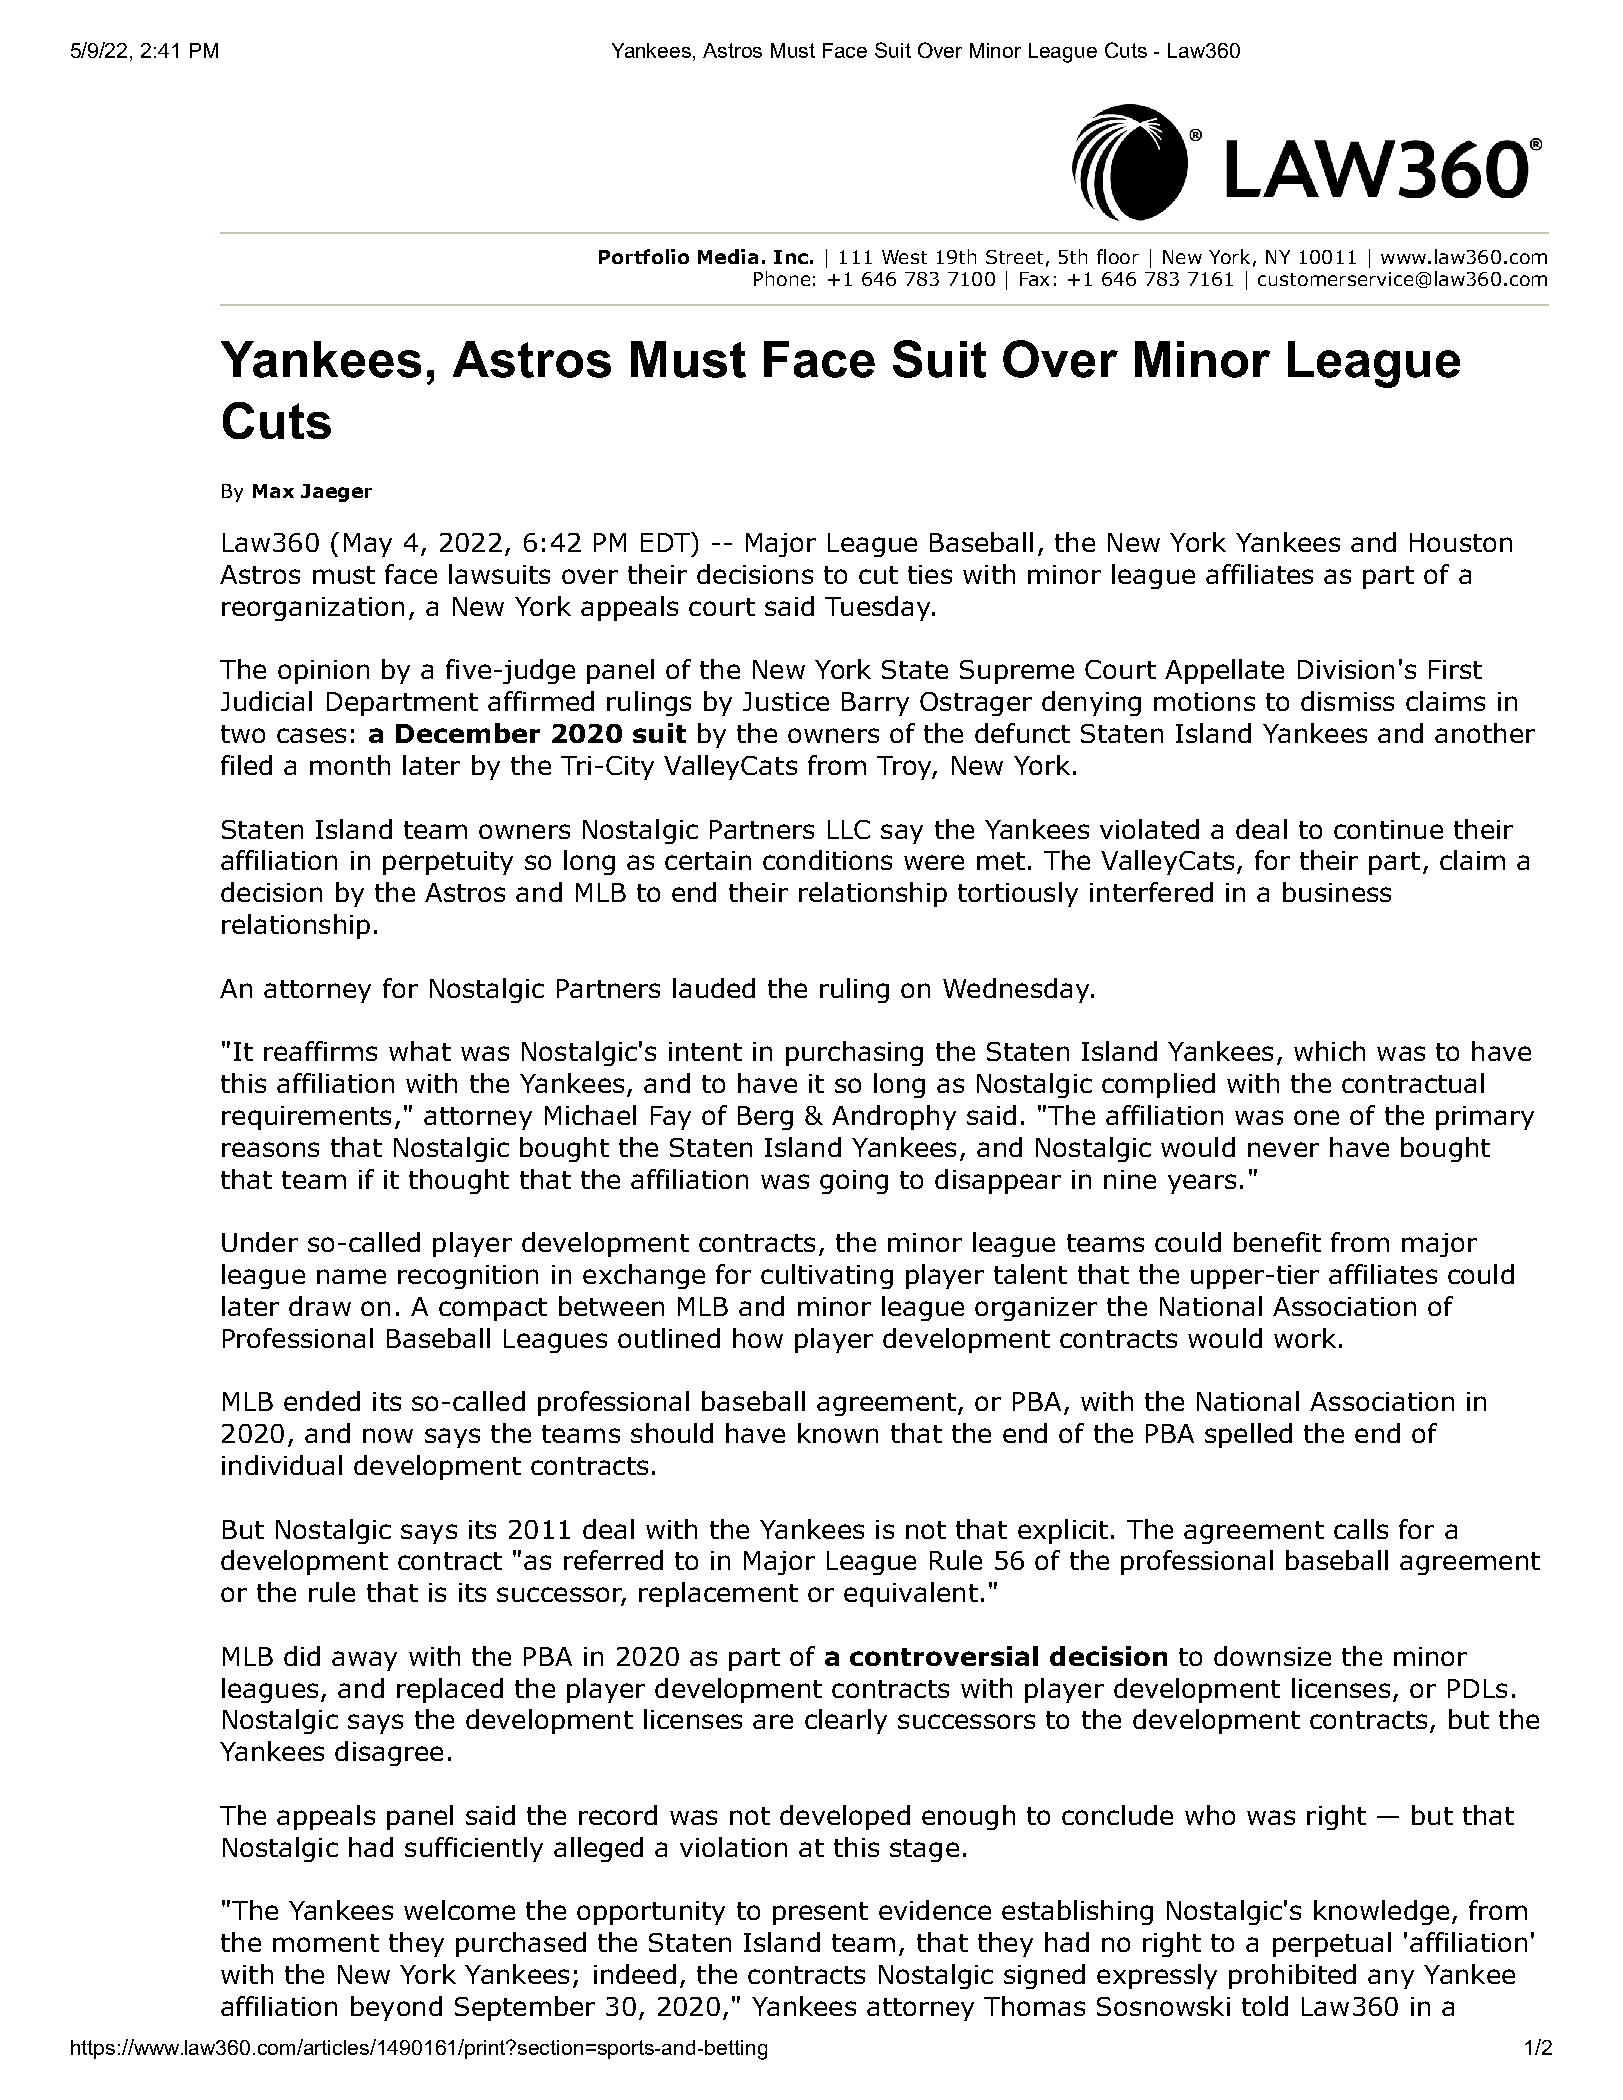  What do you see at coordinates (820, 1913) in the screenshot?
I see `present` at bounding box center [820, 1913].
